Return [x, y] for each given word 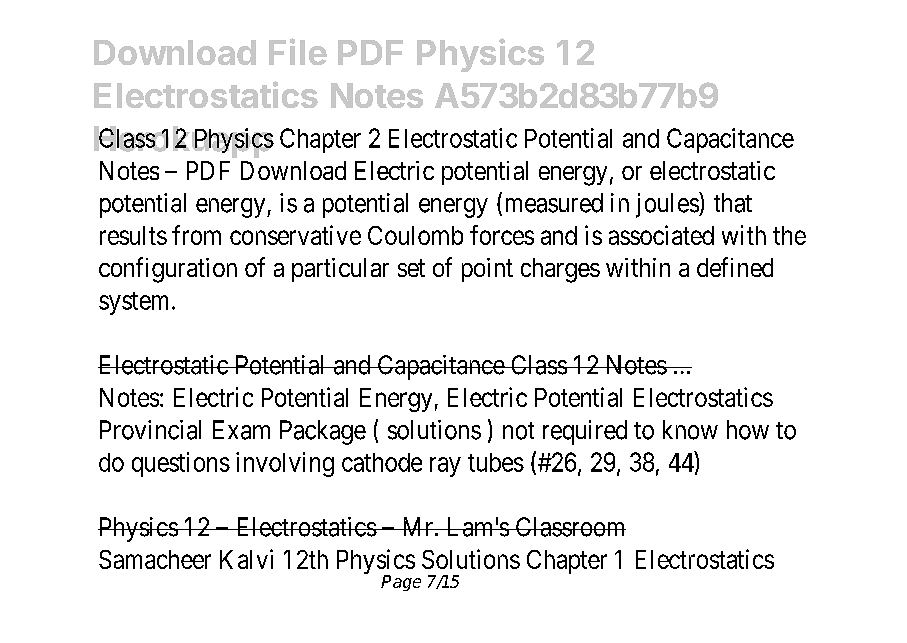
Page [401, 583]
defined [735, 267]
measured [554, 203]
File [298, 51]
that [733, 203]
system [136, 303]
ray [445, 467]
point [487, 270]
